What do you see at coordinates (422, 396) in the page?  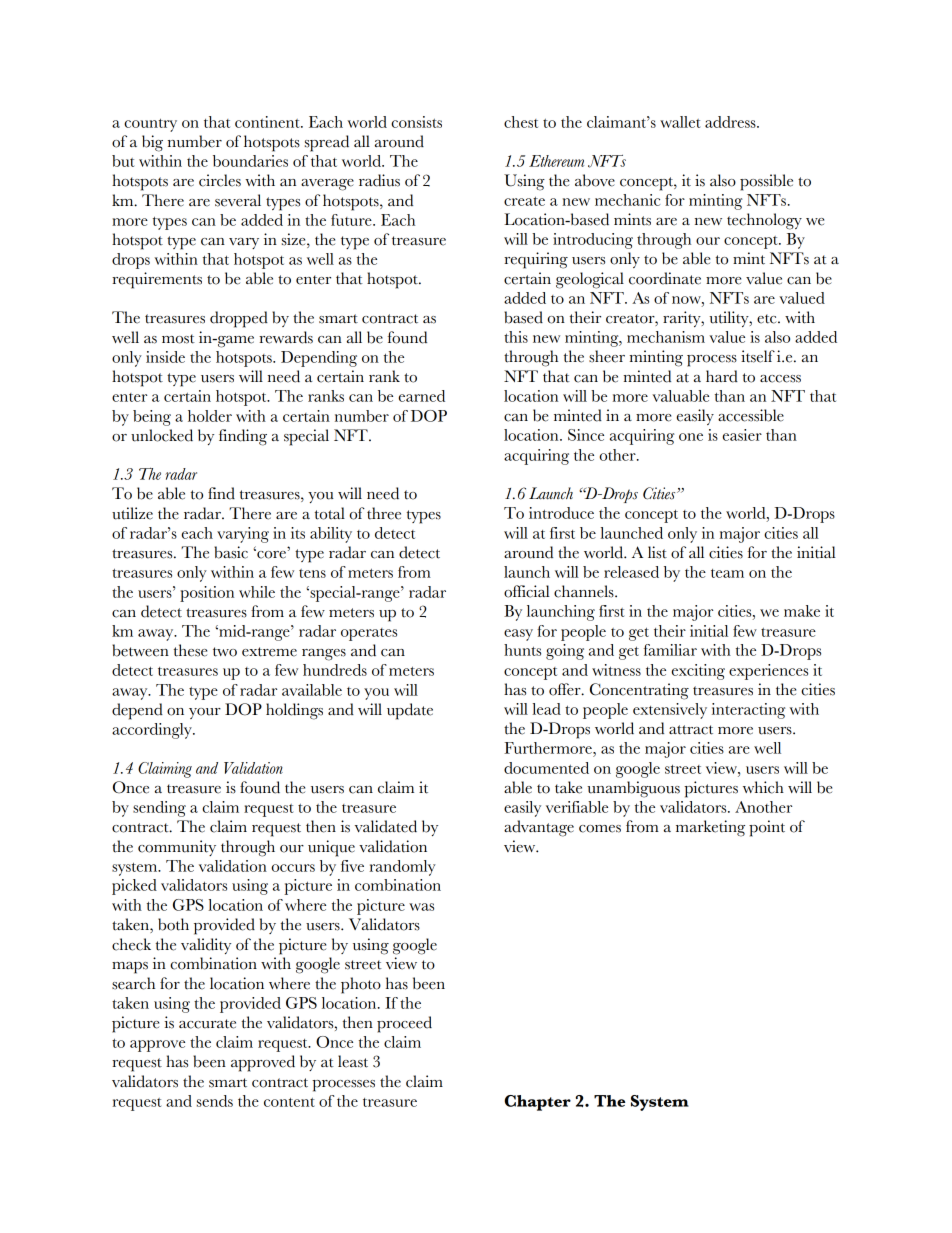 I see `earned` at bounding box center [422, 396].
